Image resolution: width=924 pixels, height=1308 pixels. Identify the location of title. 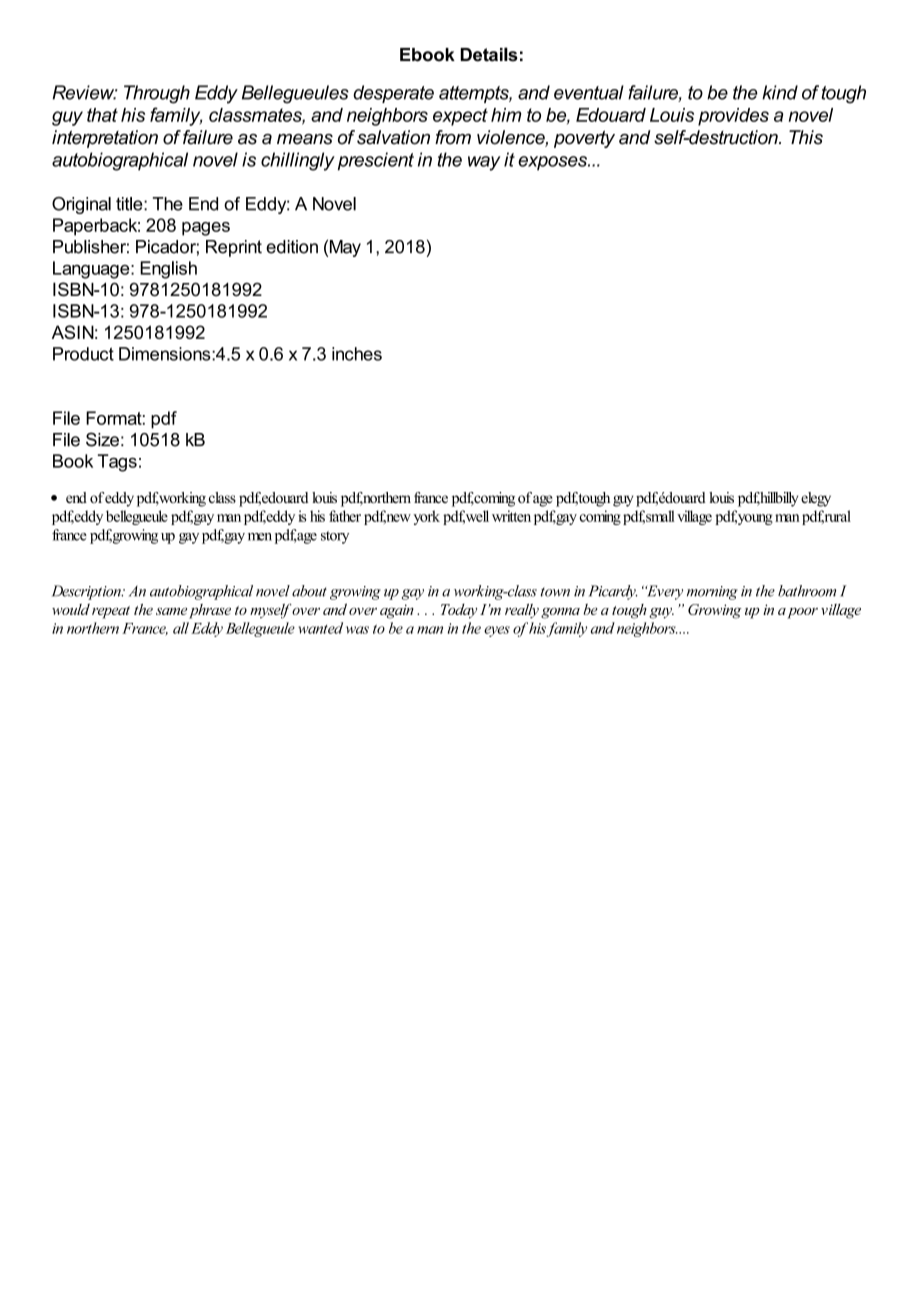
(130, 204).
